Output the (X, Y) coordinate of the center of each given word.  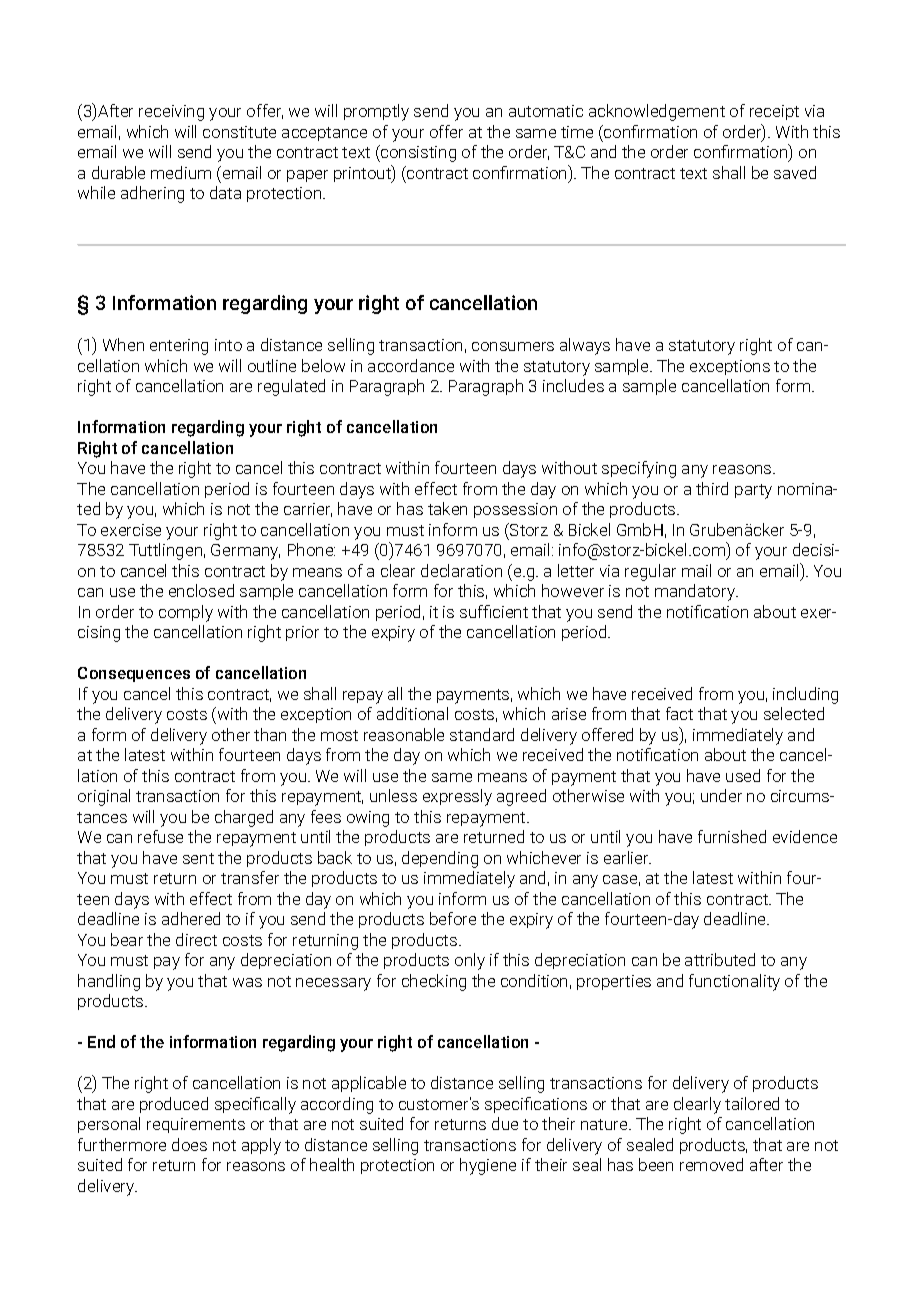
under (721, 795)
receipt (774, 112)
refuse (160, 836)
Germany (245, 552)
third (712, 488)
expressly (457, 797)
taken (447, 508)
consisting (417, 153)
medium (181, 172)
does (189, 1144)
